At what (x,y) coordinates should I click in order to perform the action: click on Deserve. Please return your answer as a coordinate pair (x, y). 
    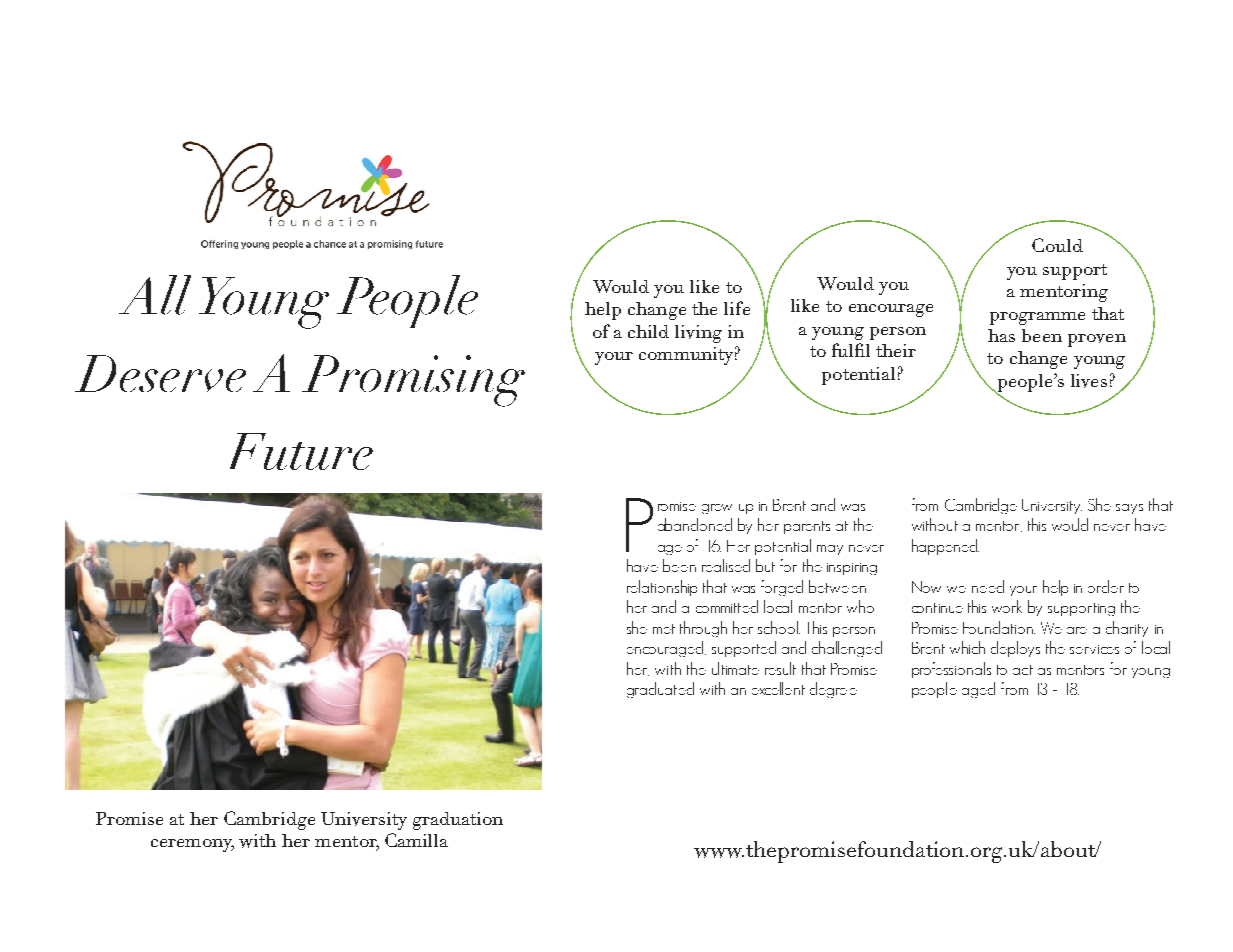
    Looking at the image, I should click on (160, 373).
